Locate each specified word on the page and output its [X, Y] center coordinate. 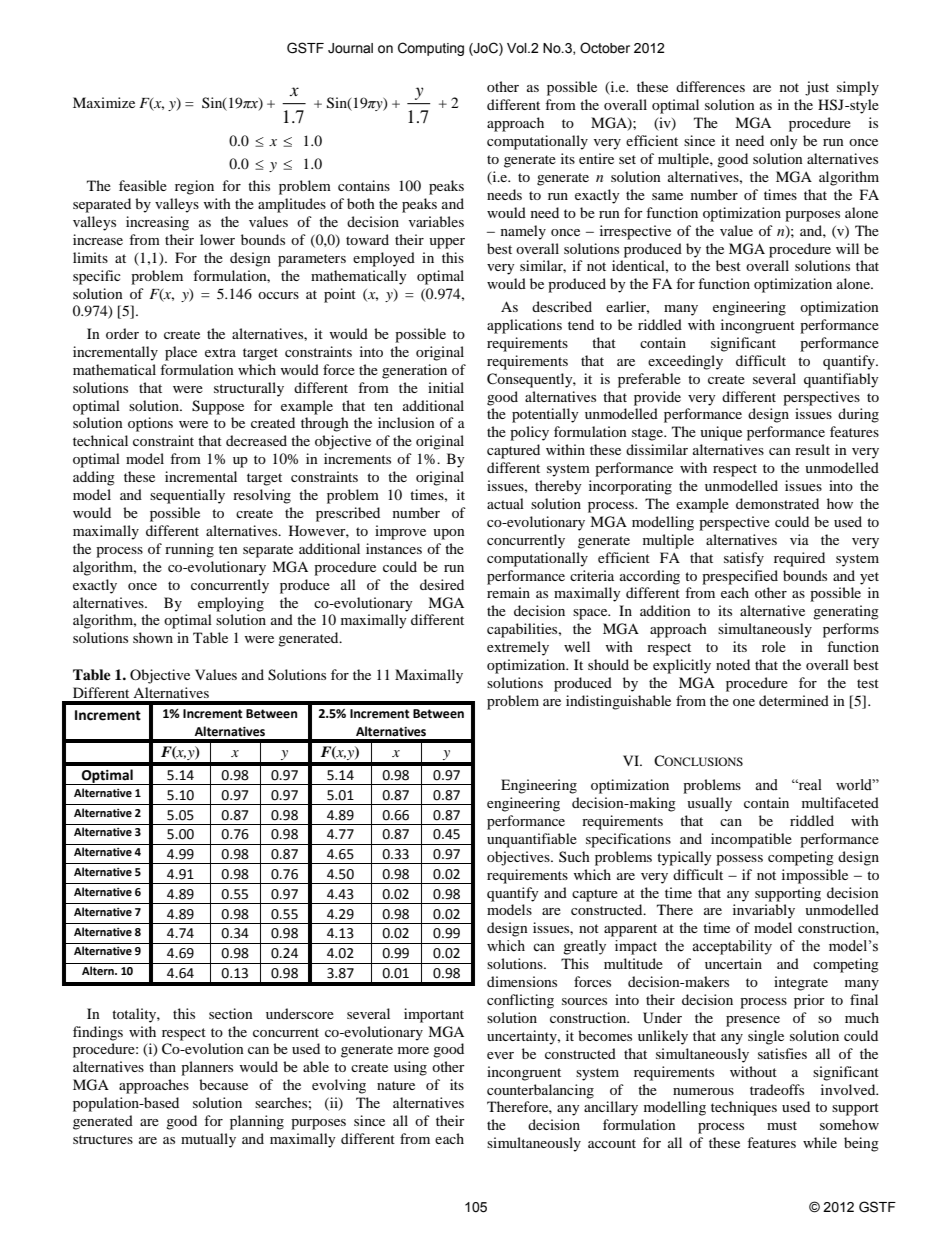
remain [508, 592]
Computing [431, 49]
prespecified [740, 577]
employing [231, 604]
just [817, 88]
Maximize [104, 102]
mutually [208, 1140]
